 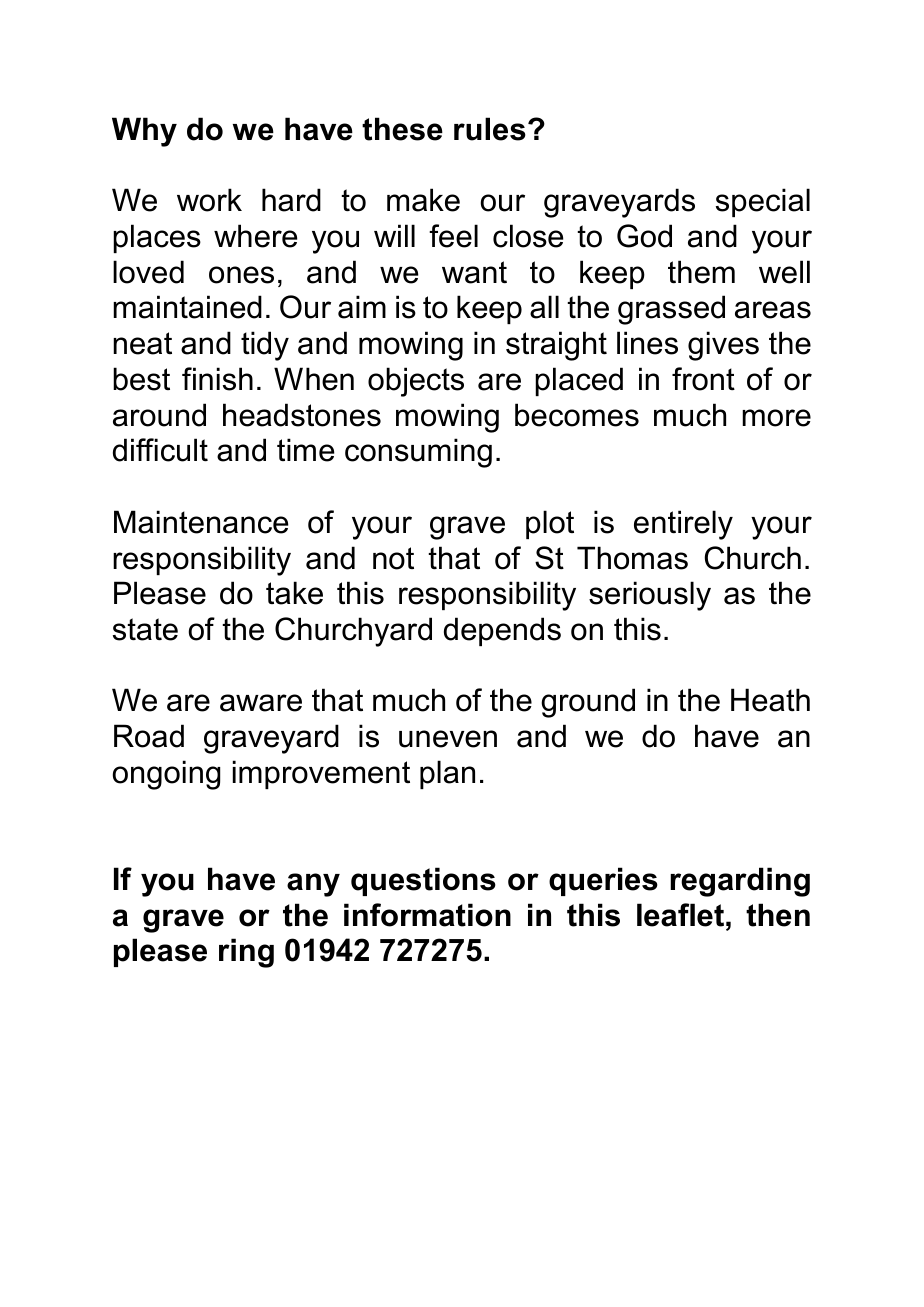 I want to click on gives, so click(x=723, y=346).
